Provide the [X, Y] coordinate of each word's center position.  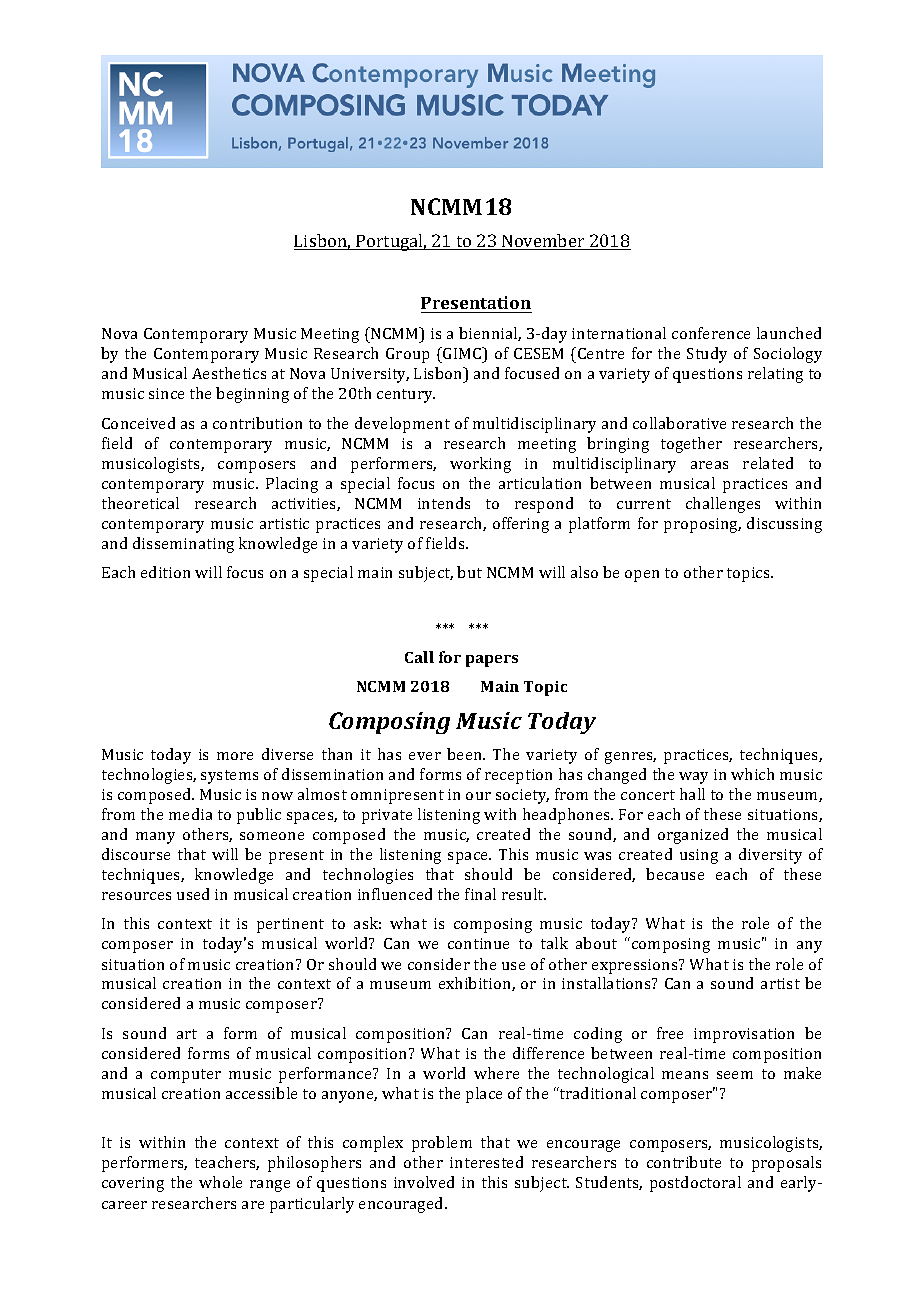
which [752, 774]
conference [711, 333]
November [543, 242]
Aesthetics [229, 373]
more [235, 756]
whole [220, 1182]
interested [486, 1162]
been [466, 754]
